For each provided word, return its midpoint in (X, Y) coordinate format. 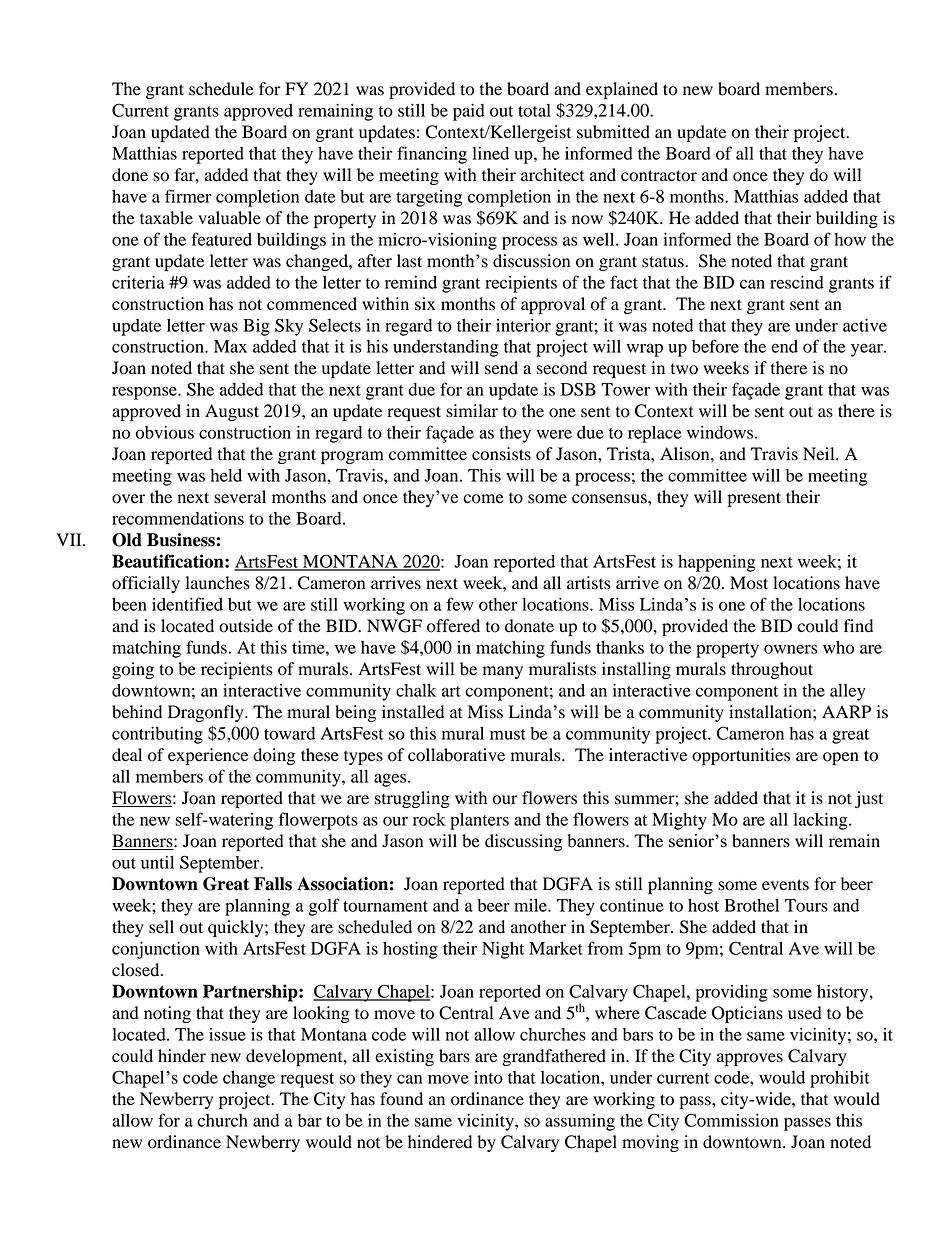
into (488, 1077)
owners (791, 649)
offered (453, 626)
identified (187, 604)
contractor (659, 176)
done (130, 175)
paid (469, 112)
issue (227, 1034)
